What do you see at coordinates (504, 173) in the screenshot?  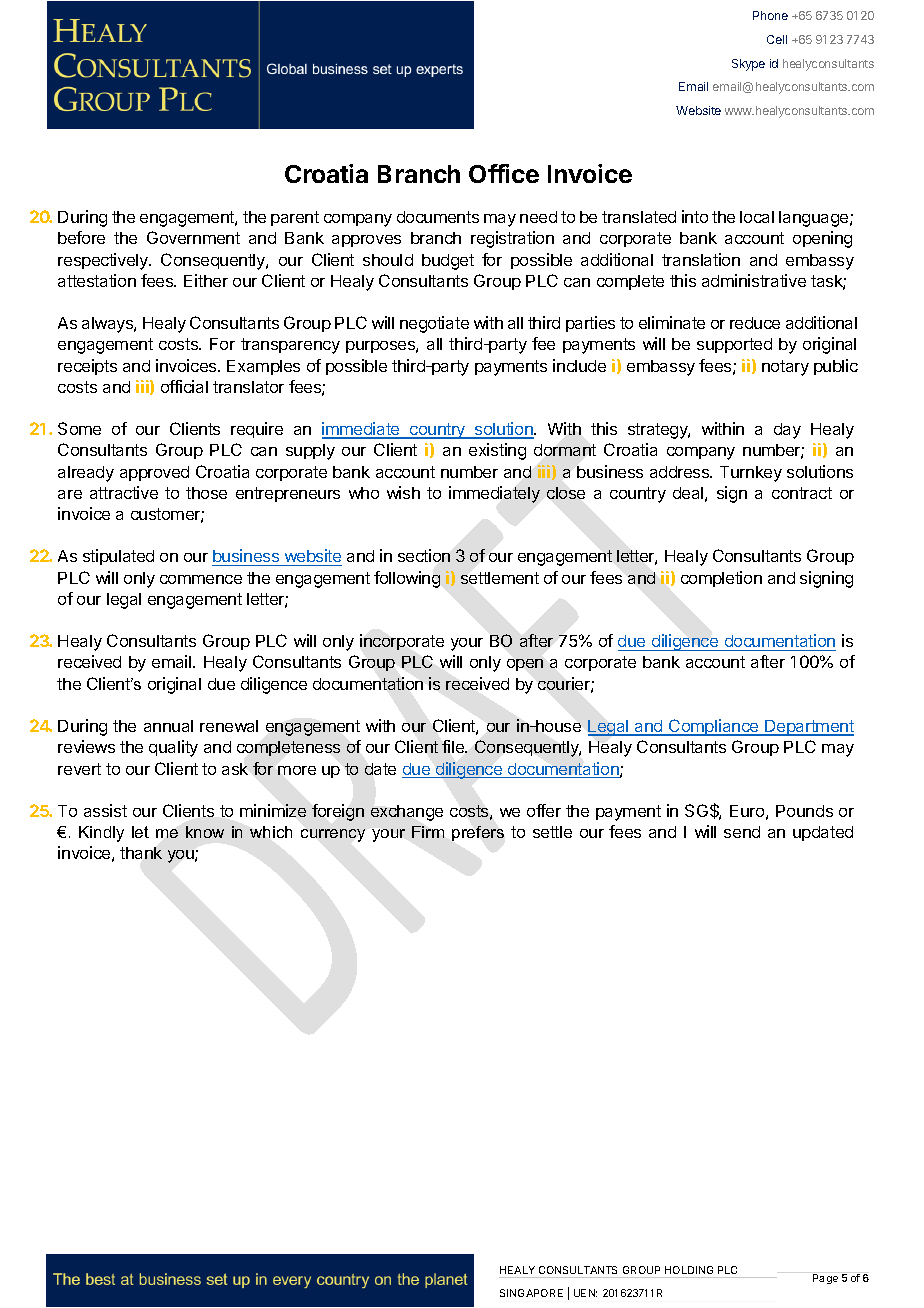 I see `Office` at bounding box center [504, 173].
